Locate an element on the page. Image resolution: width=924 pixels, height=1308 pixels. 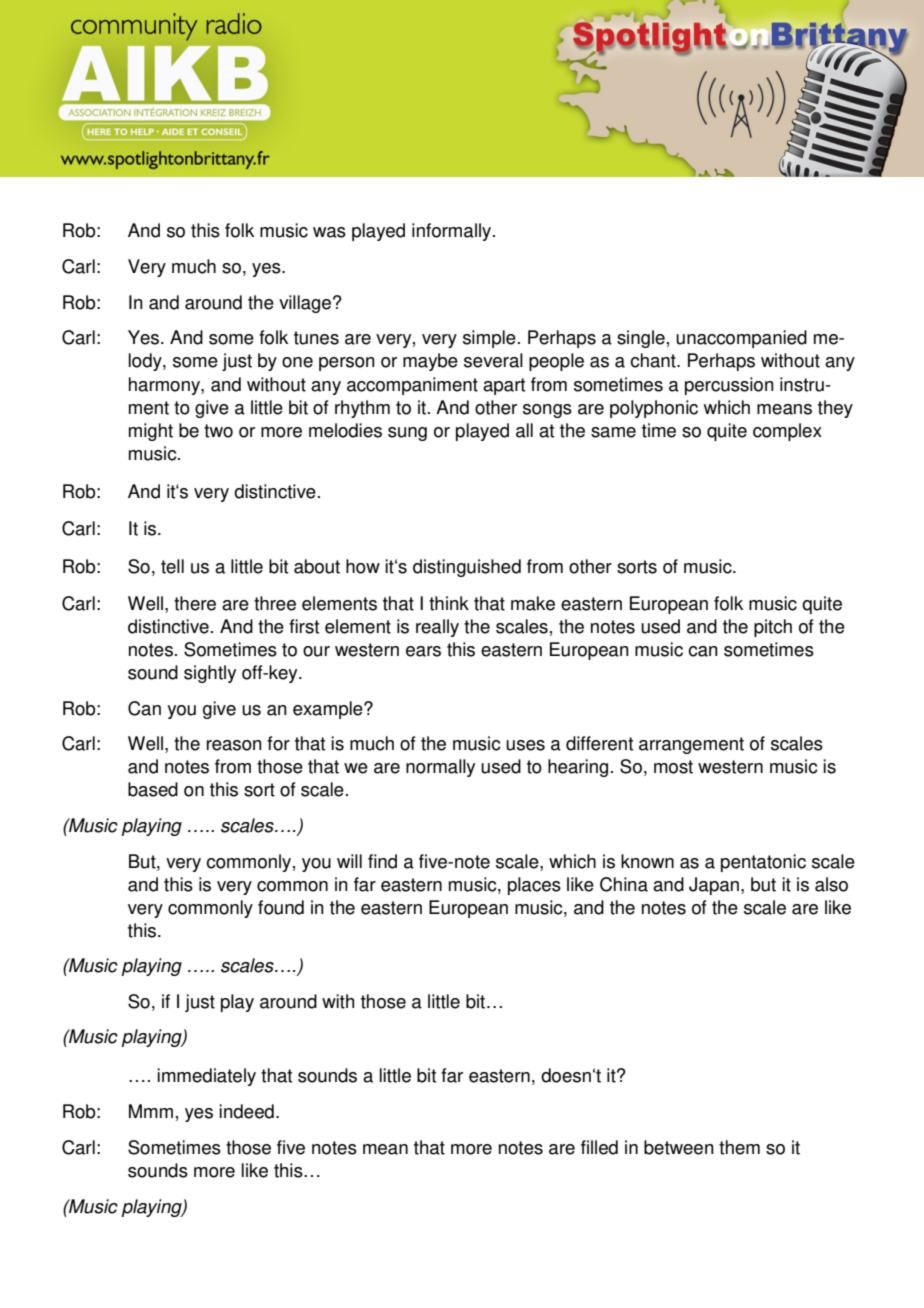
found is located at coordinates (281, 907).
